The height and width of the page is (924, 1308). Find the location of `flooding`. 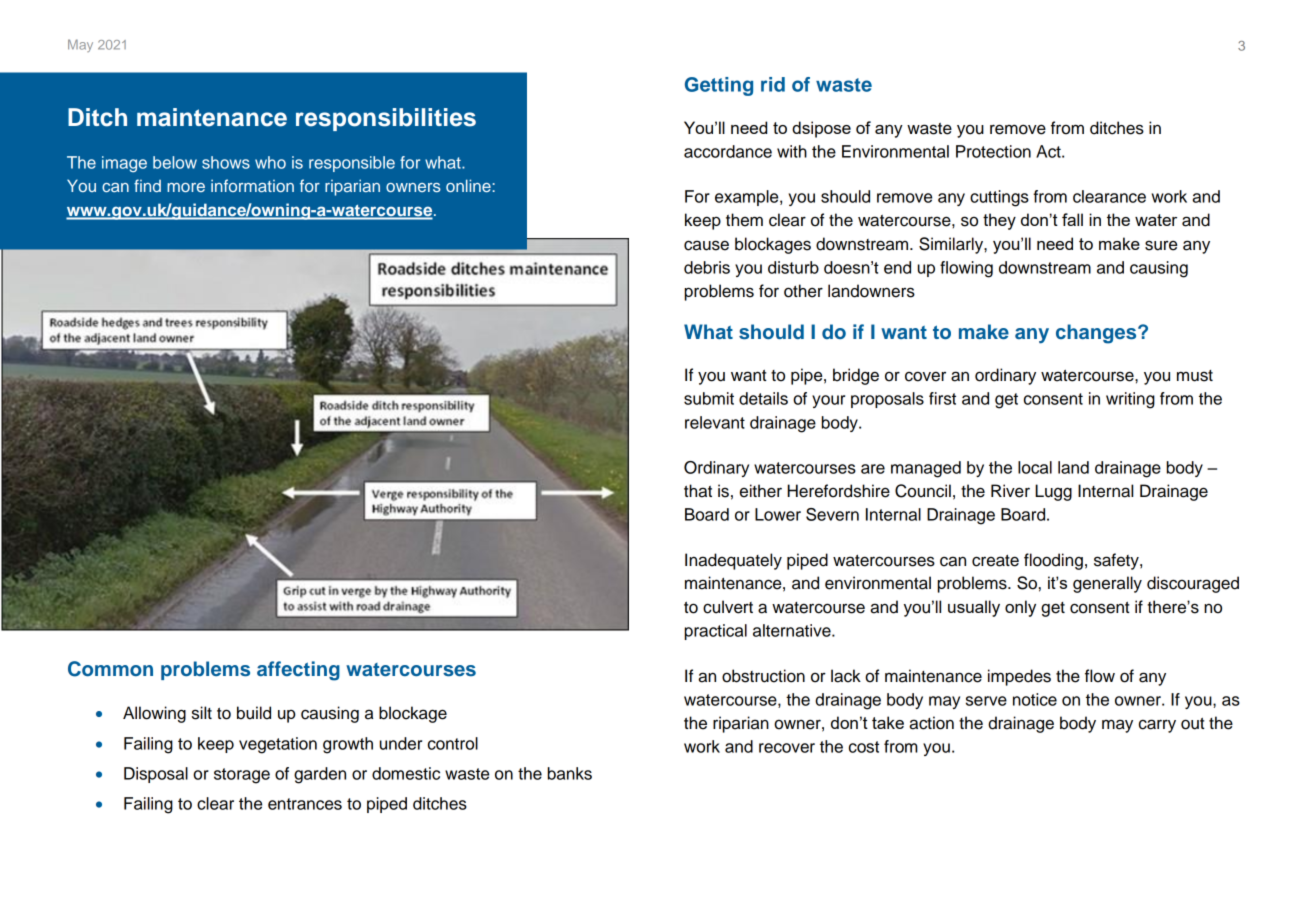

flooding is located at coordinates (1053, 561).
